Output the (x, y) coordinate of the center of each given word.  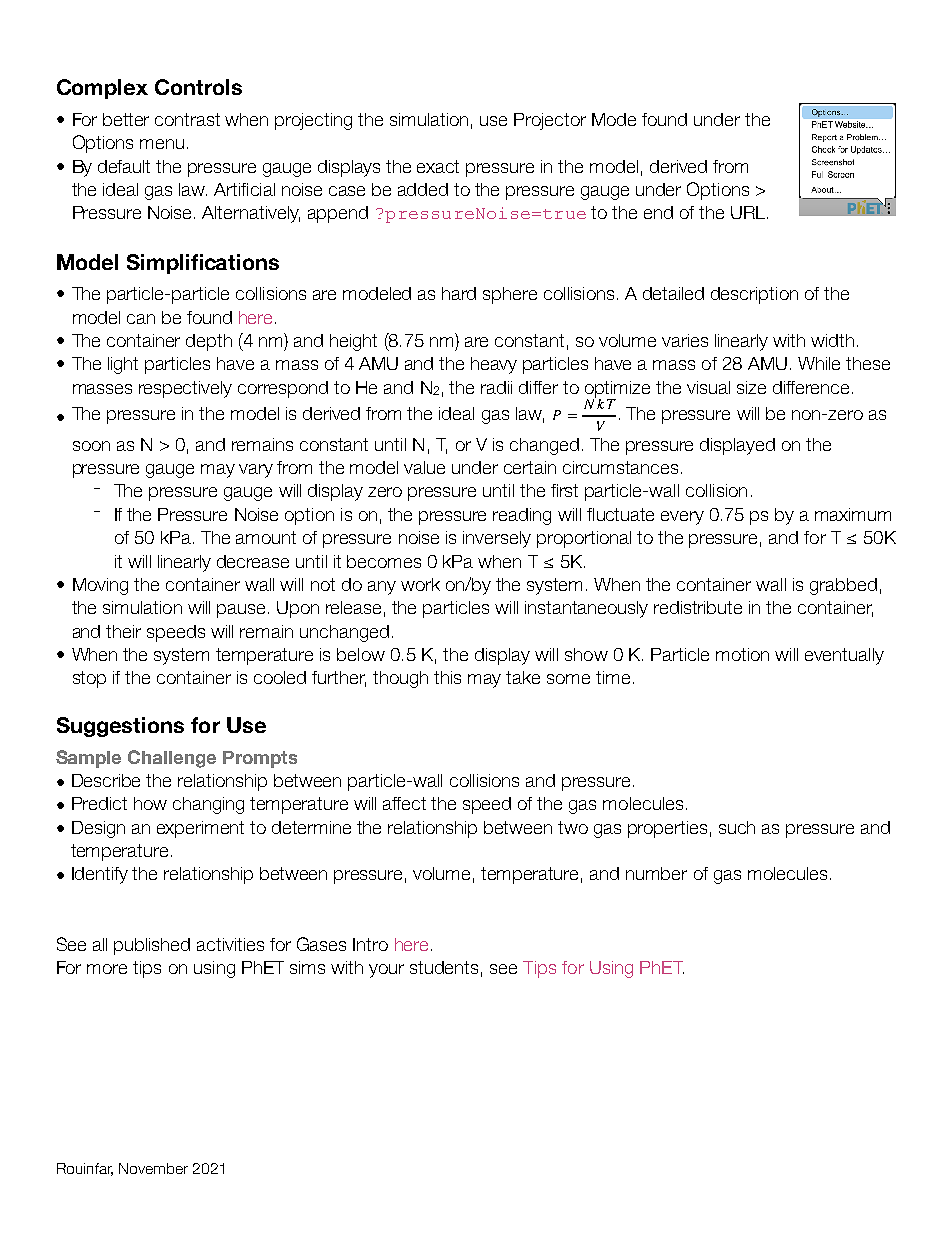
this (447, 677)
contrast (187, 119)
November (153, 1168)
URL (749, 212)
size (751, 387)
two (573, 827)
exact (438, 166)
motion (742, 654)
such (737, 827)
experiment (200, 829)
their (123, 631)
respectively (185, 389)
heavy (494, 365)
